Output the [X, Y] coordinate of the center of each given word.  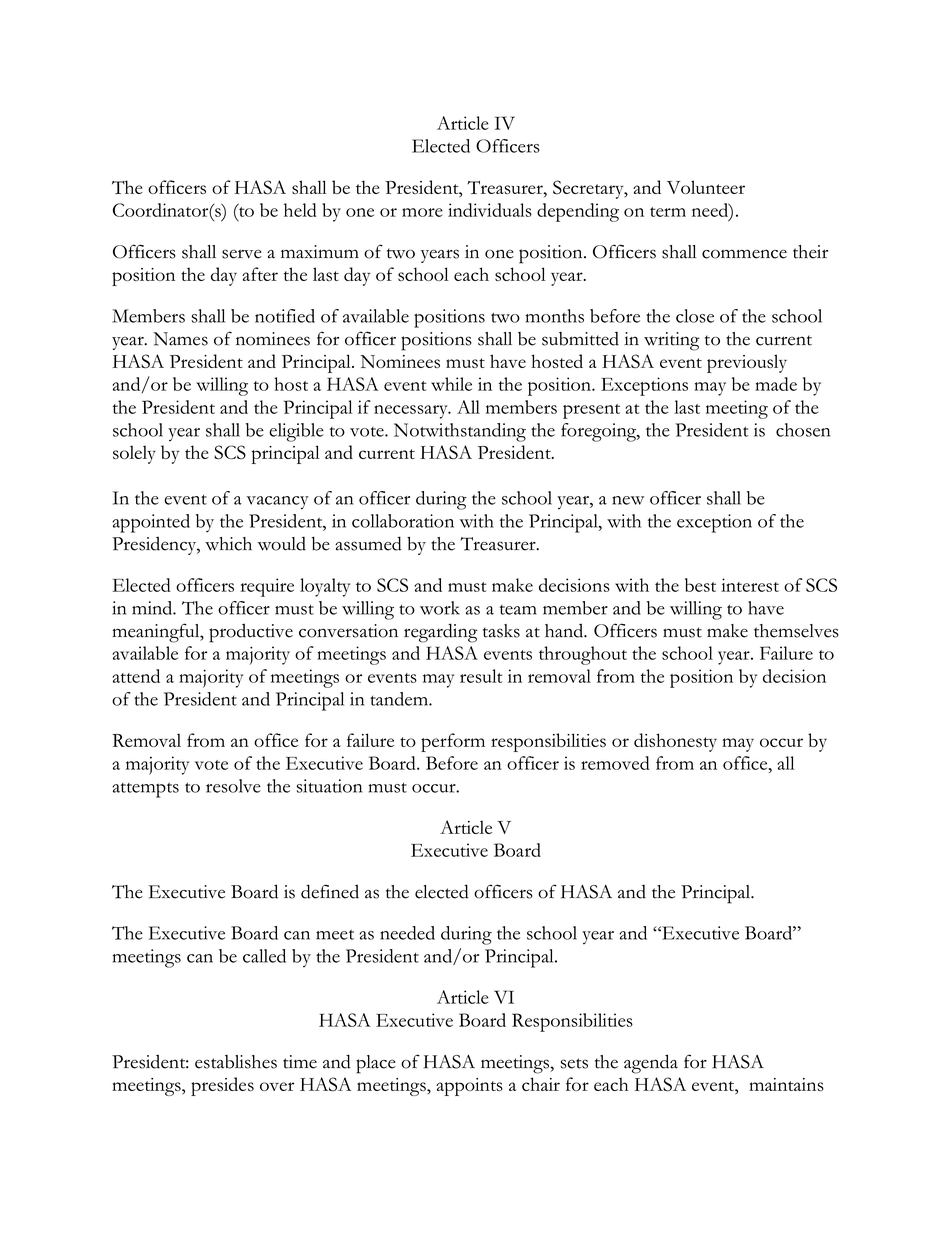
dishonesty [675, 742]
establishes [236, 1062]
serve [242, 254]
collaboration [403, 521]
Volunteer [706, 187]
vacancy [277, 503]
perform [453, 742]
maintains [786, 1084]
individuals [490, 210]
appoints [469, 1087]
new [628, 500]
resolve [233, 786]
